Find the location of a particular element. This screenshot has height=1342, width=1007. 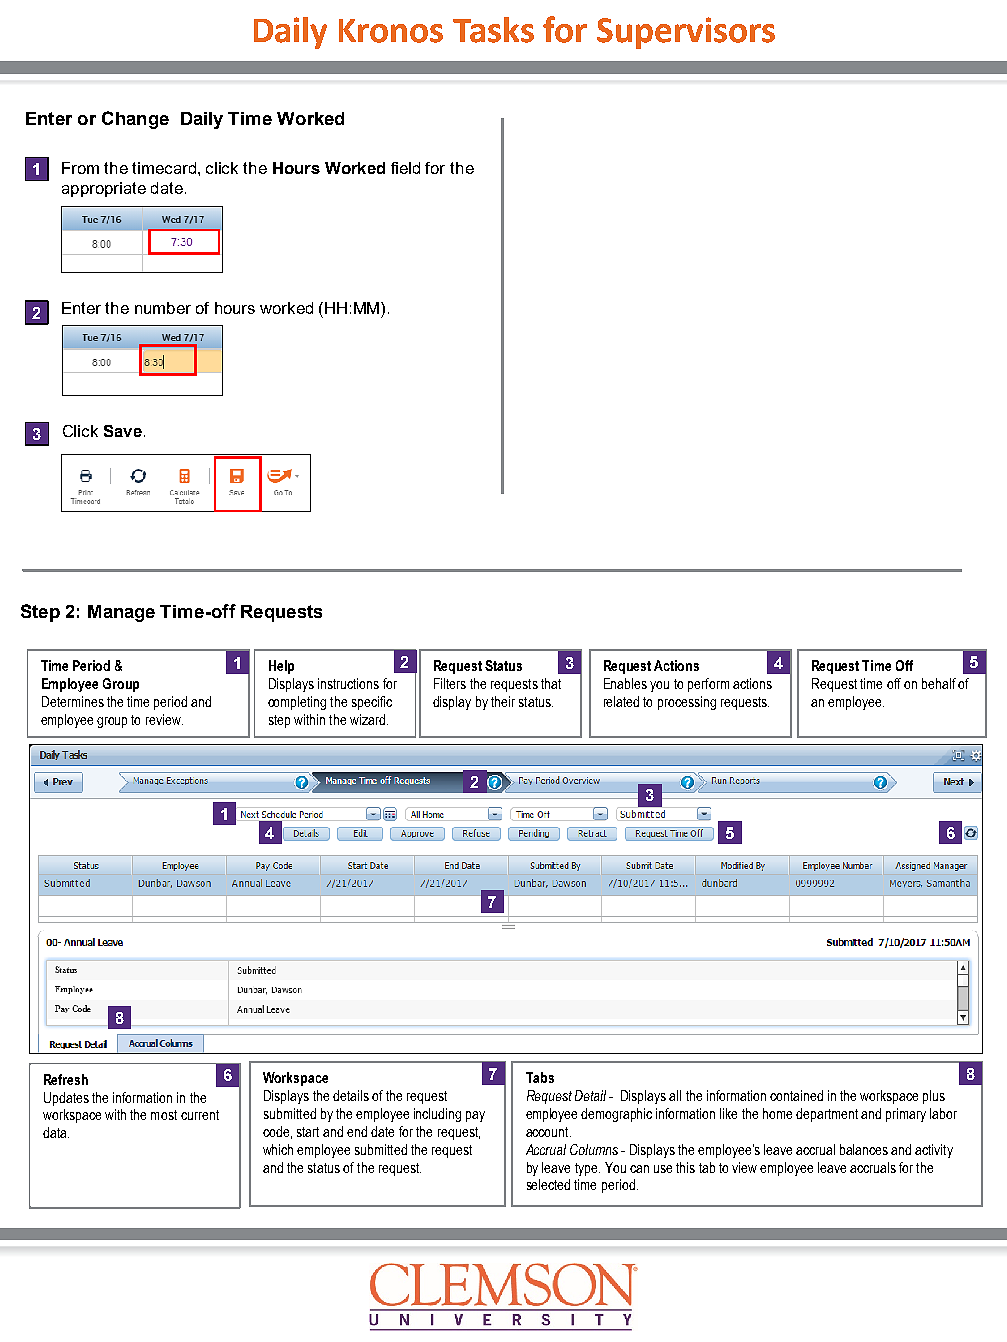

Change is located at coordinates (135, 120).
